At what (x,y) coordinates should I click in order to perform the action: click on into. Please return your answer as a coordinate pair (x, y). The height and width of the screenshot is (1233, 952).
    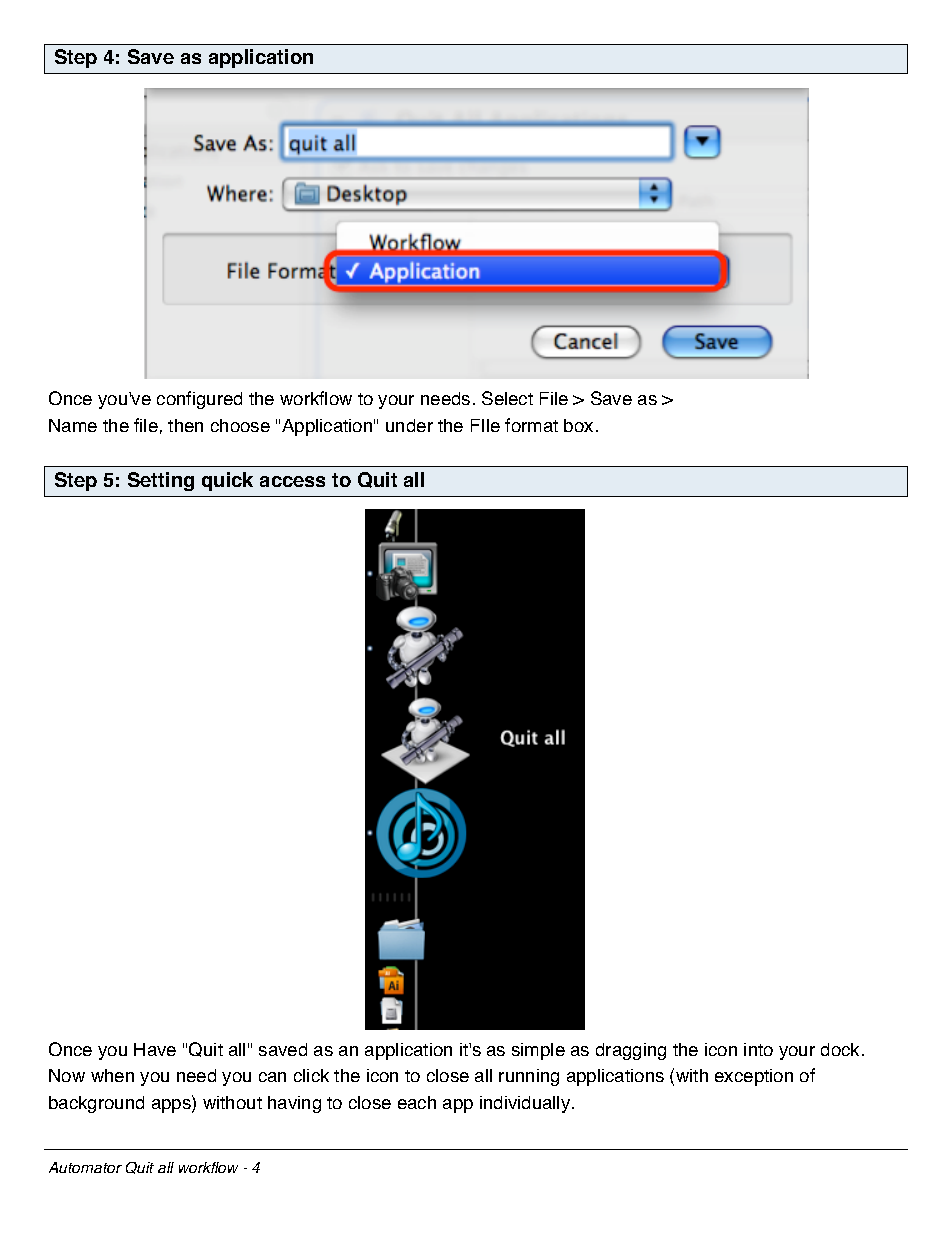
    Looking at the image, I should click on (758, 1049).
